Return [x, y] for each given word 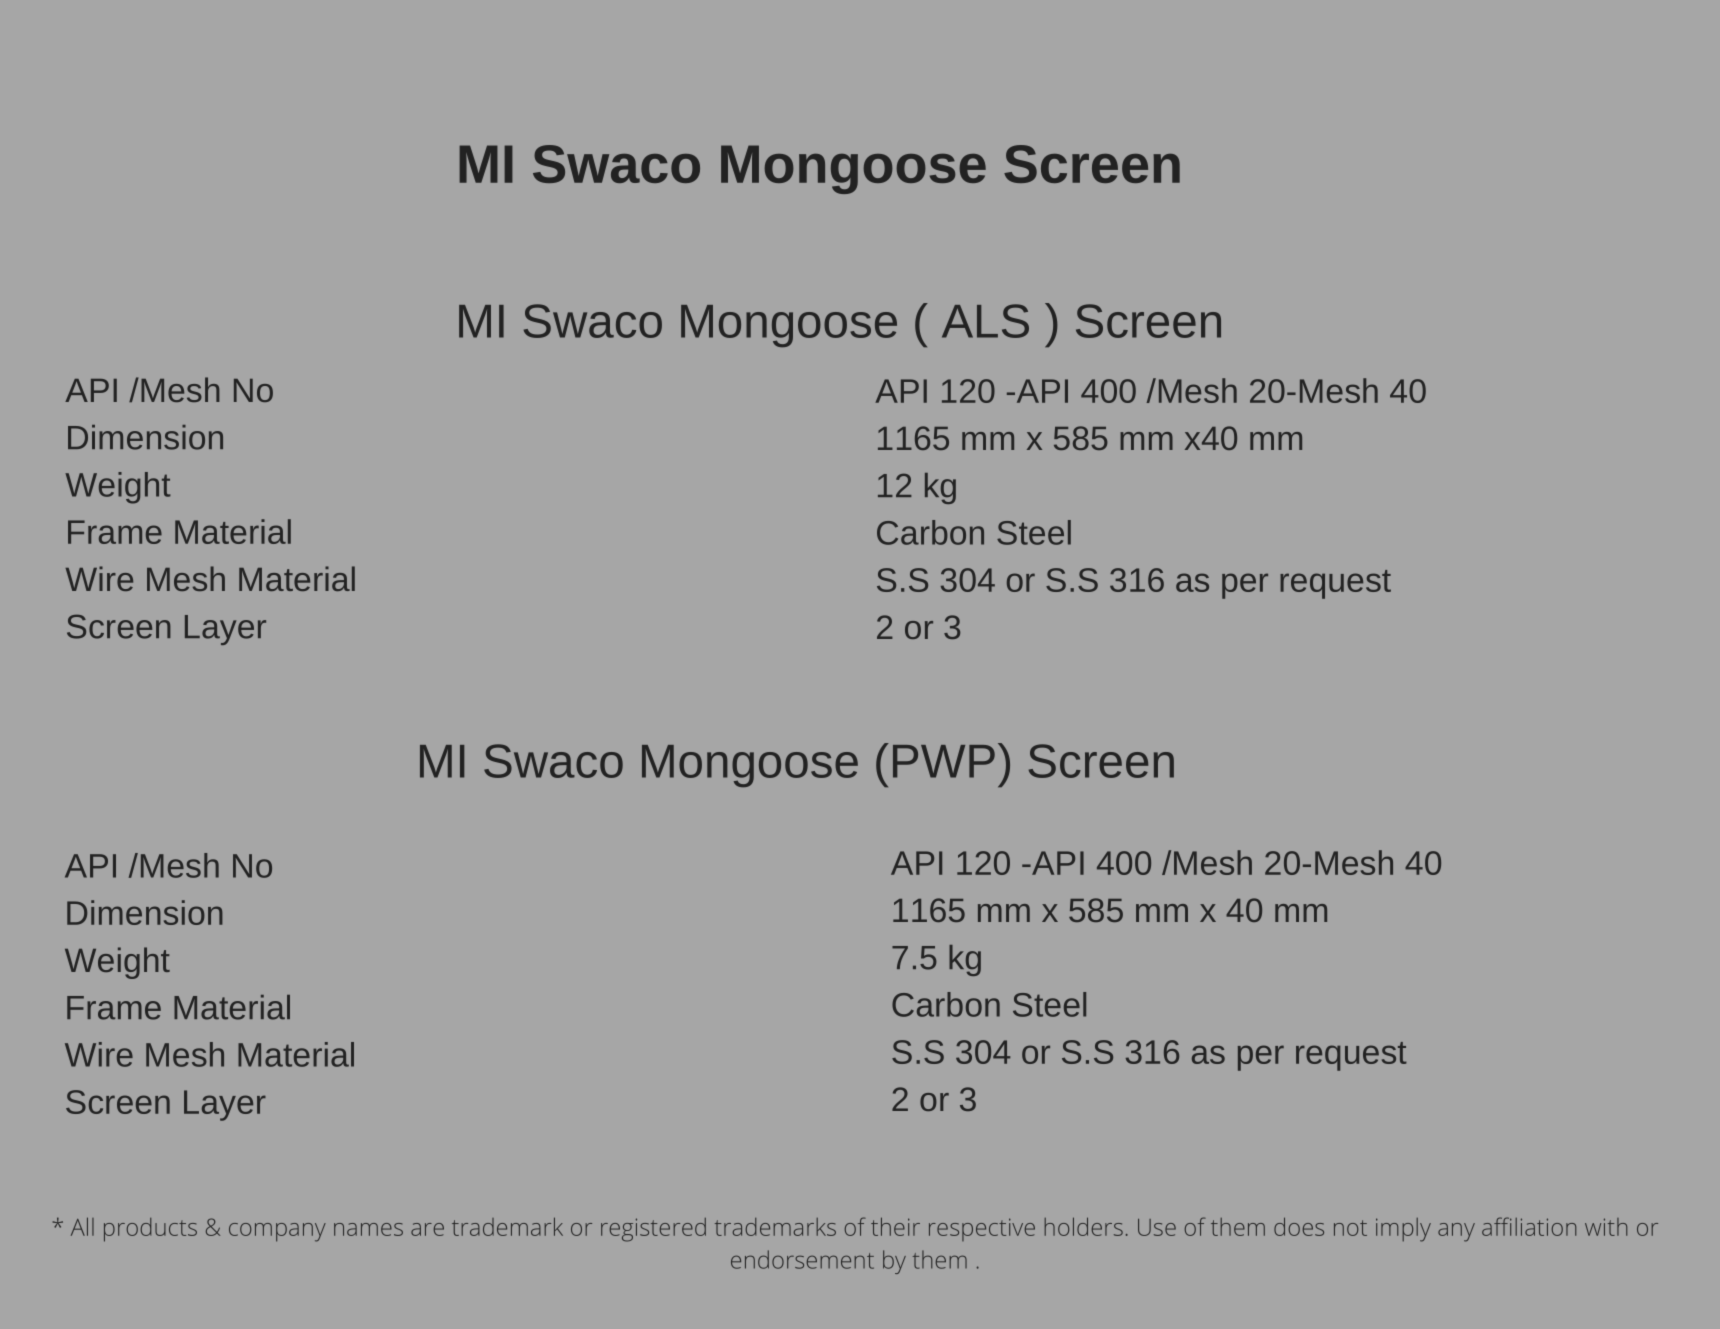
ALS [985, 321]
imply [1403, 1230]
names [368, 1229]
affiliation [1529, 1226]
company [277, 1232]
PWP [944, 761]
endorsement [802, 1259]
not [1350, 1228]
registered [653, 1230]
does [1299, 1226]
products [150, 1230]
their [895, 1226]
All [82, 1226]
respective [982, 1229]
